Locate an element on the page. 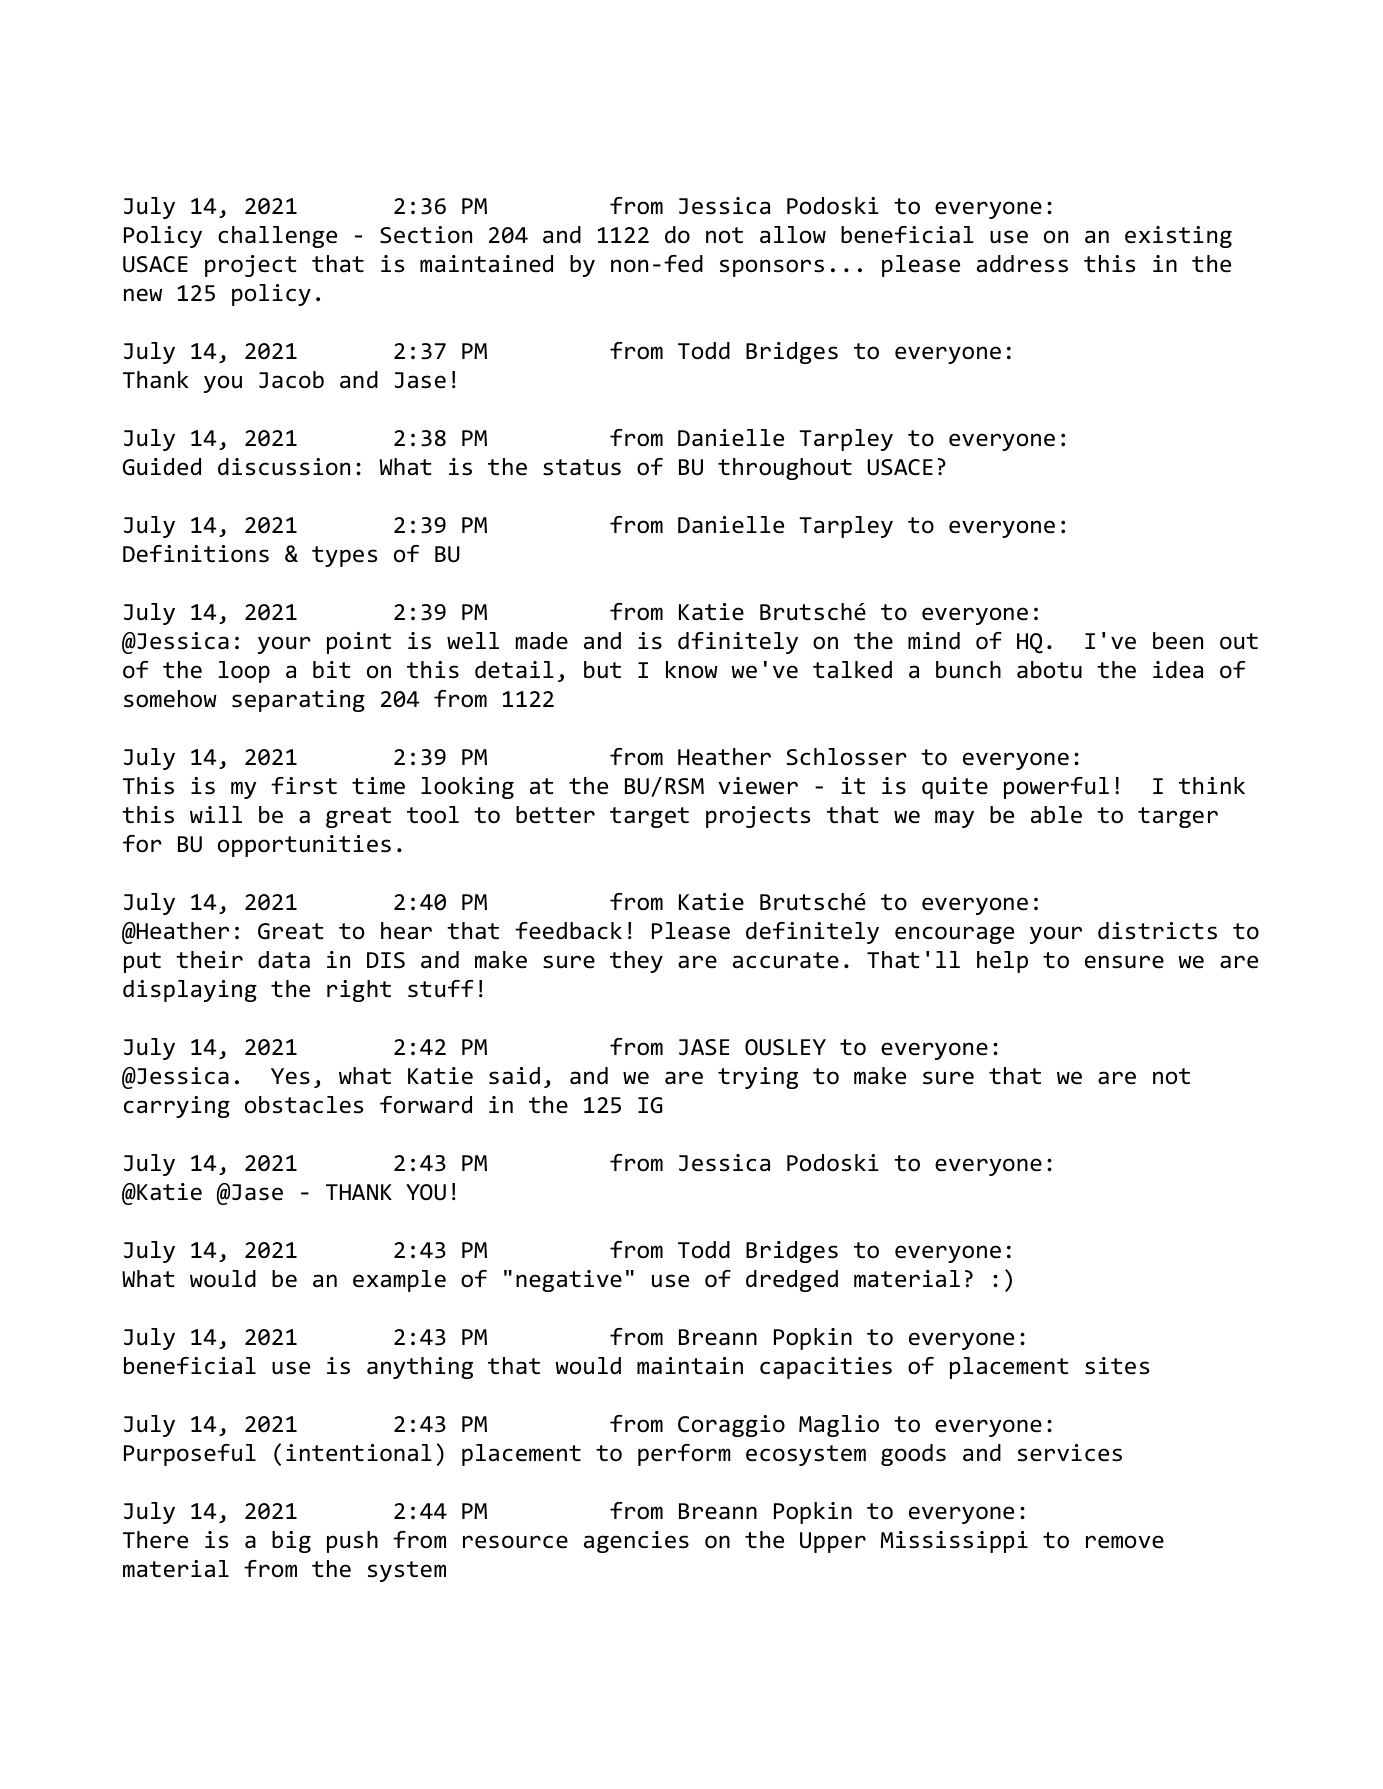 The height and width of the document is (1789, 1383). loop is located at coordinates (244, 672).
